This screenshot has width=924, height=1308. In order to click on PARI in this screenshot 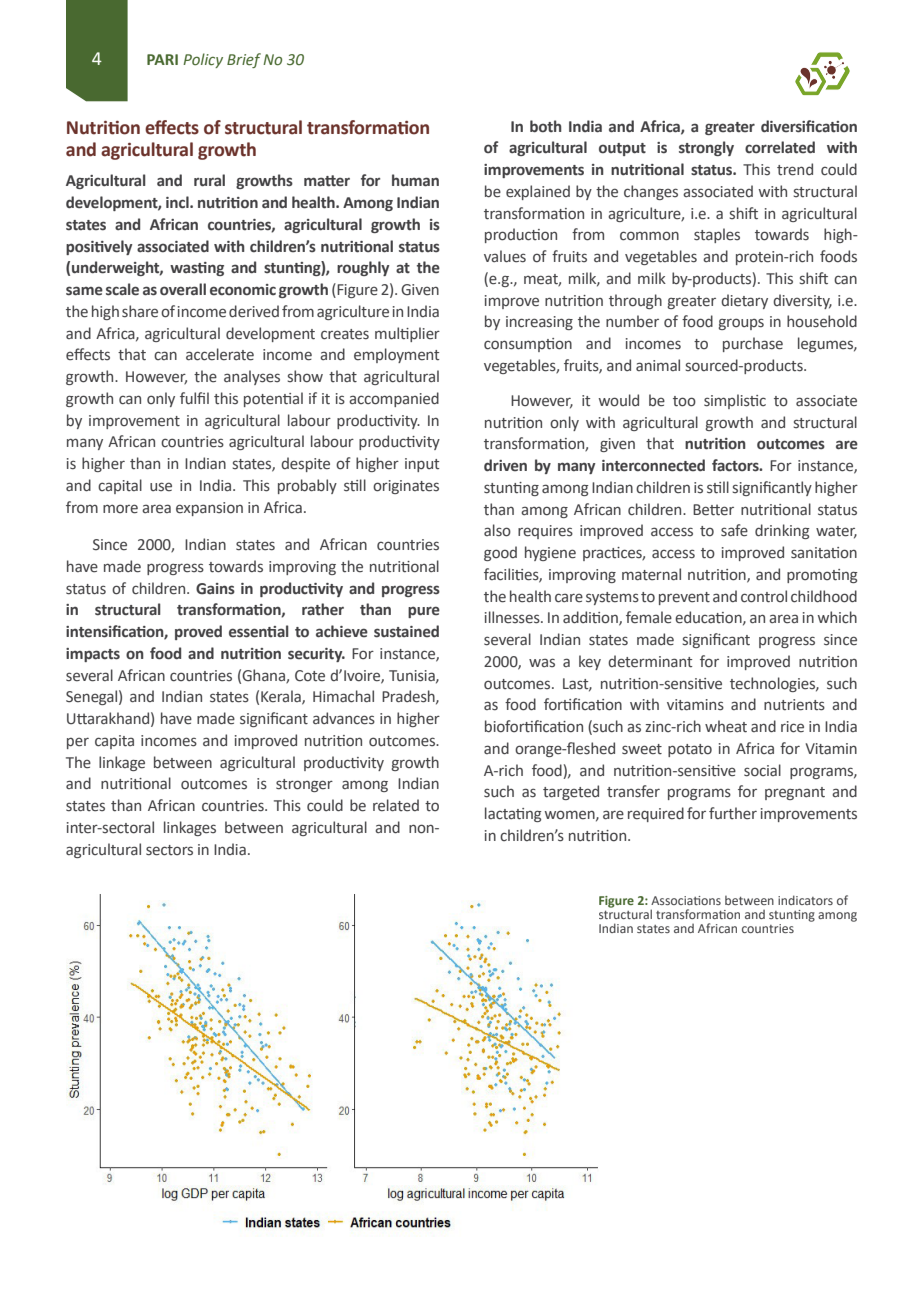, I will do `click(162, 59)`.
